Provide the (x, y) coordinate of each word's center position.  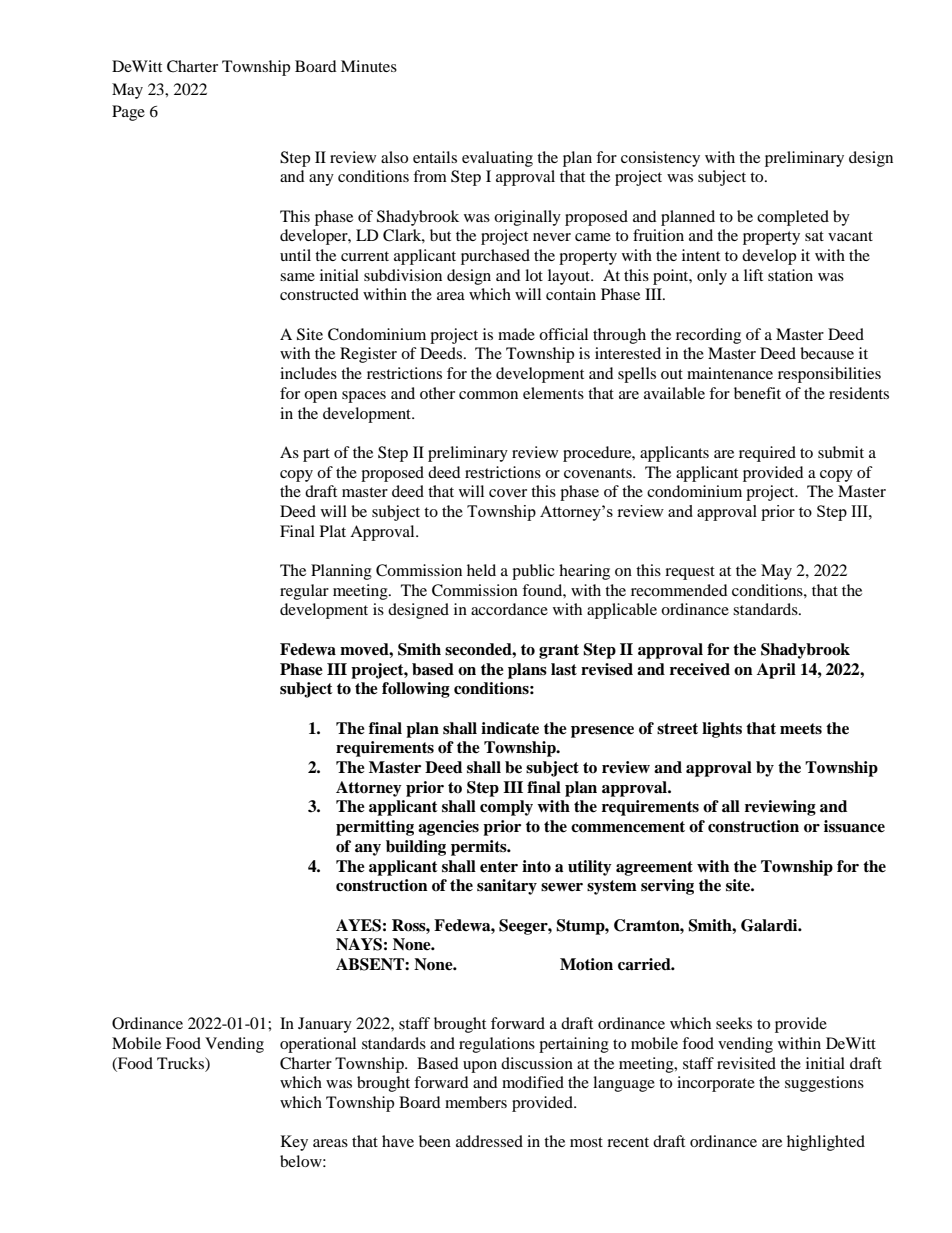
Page (128, 113)
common (488, 395)
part (316, 455)
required (767, 454)
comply (506, 808)
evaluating (497, 159)
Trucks (181, 1063)
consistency (660, 159)
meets (801, 729)
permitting (375, 828)
